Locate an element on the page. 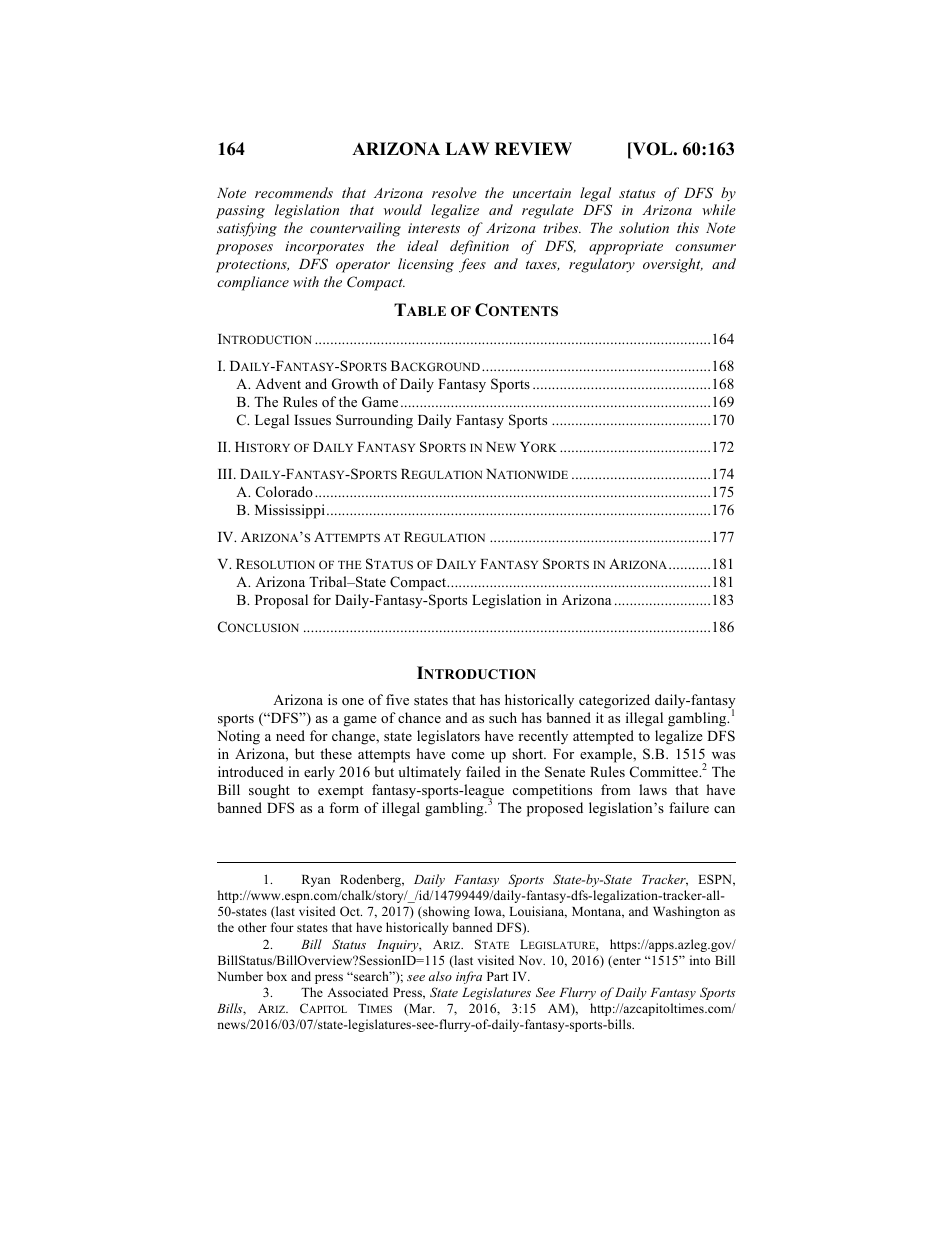  Surrounding is located at coordinates (374, 421).
